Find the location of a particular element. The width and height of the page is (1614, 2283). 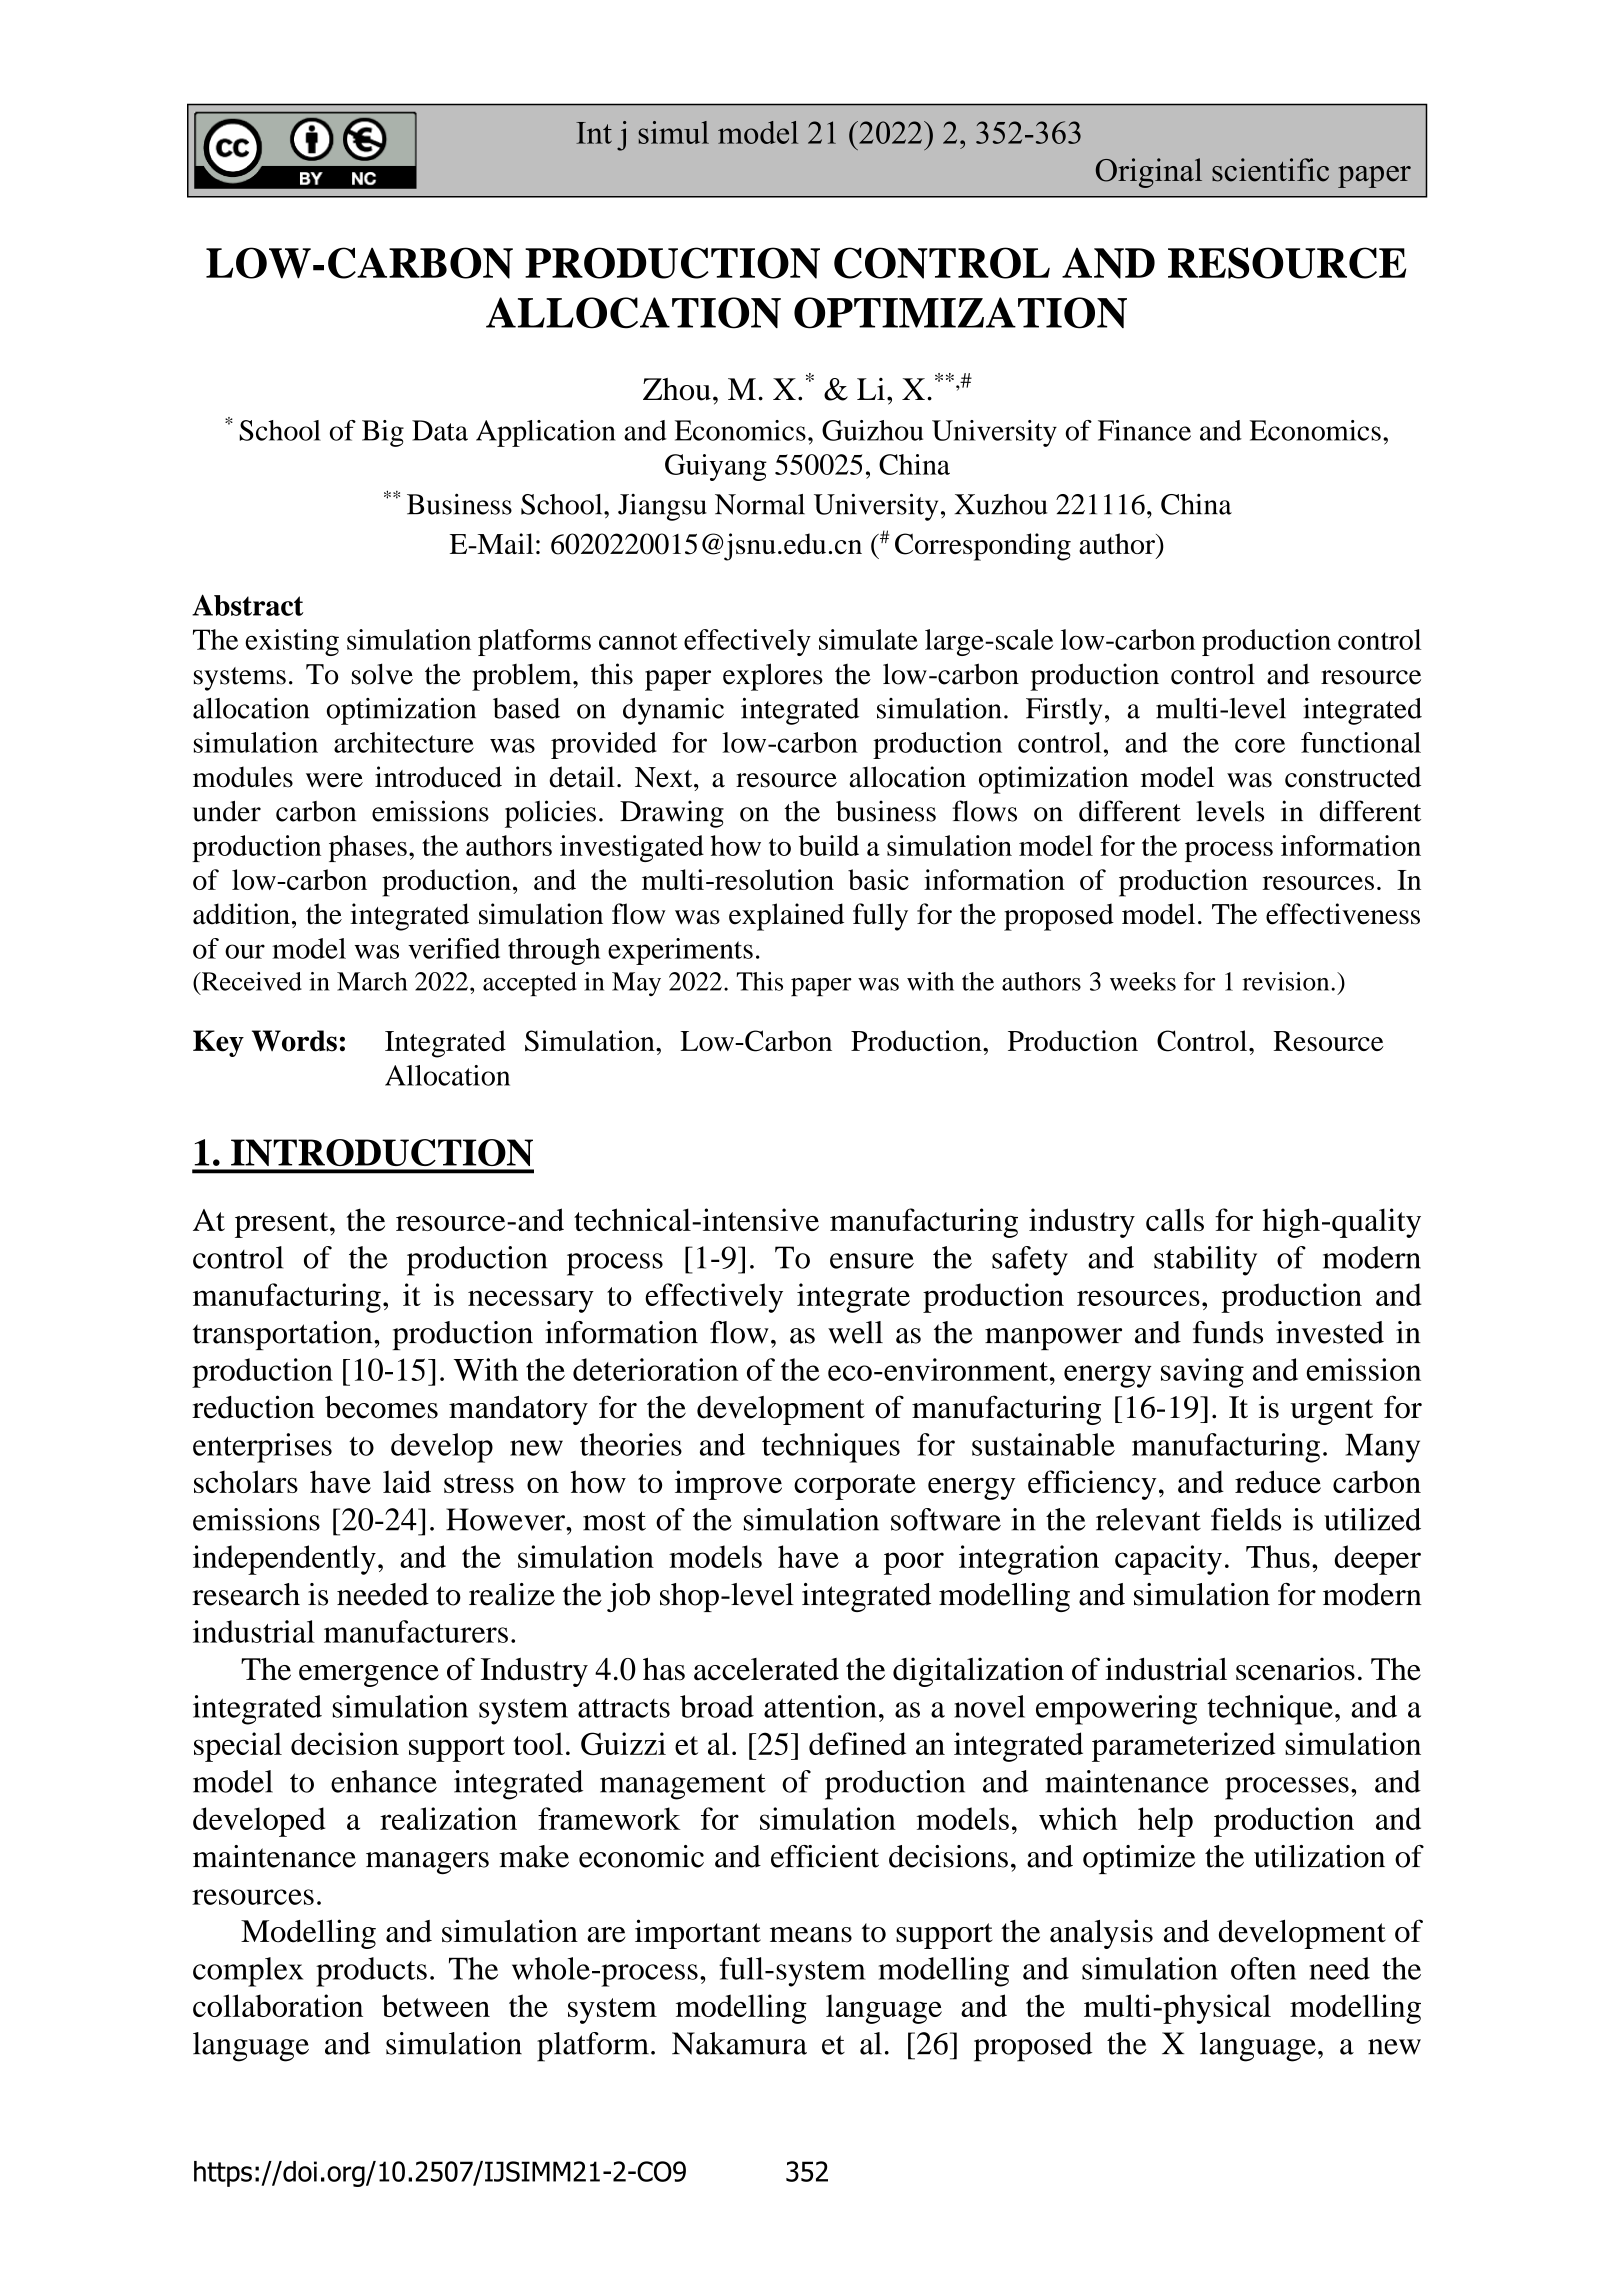

Big is located at coordinates (383, 433).
